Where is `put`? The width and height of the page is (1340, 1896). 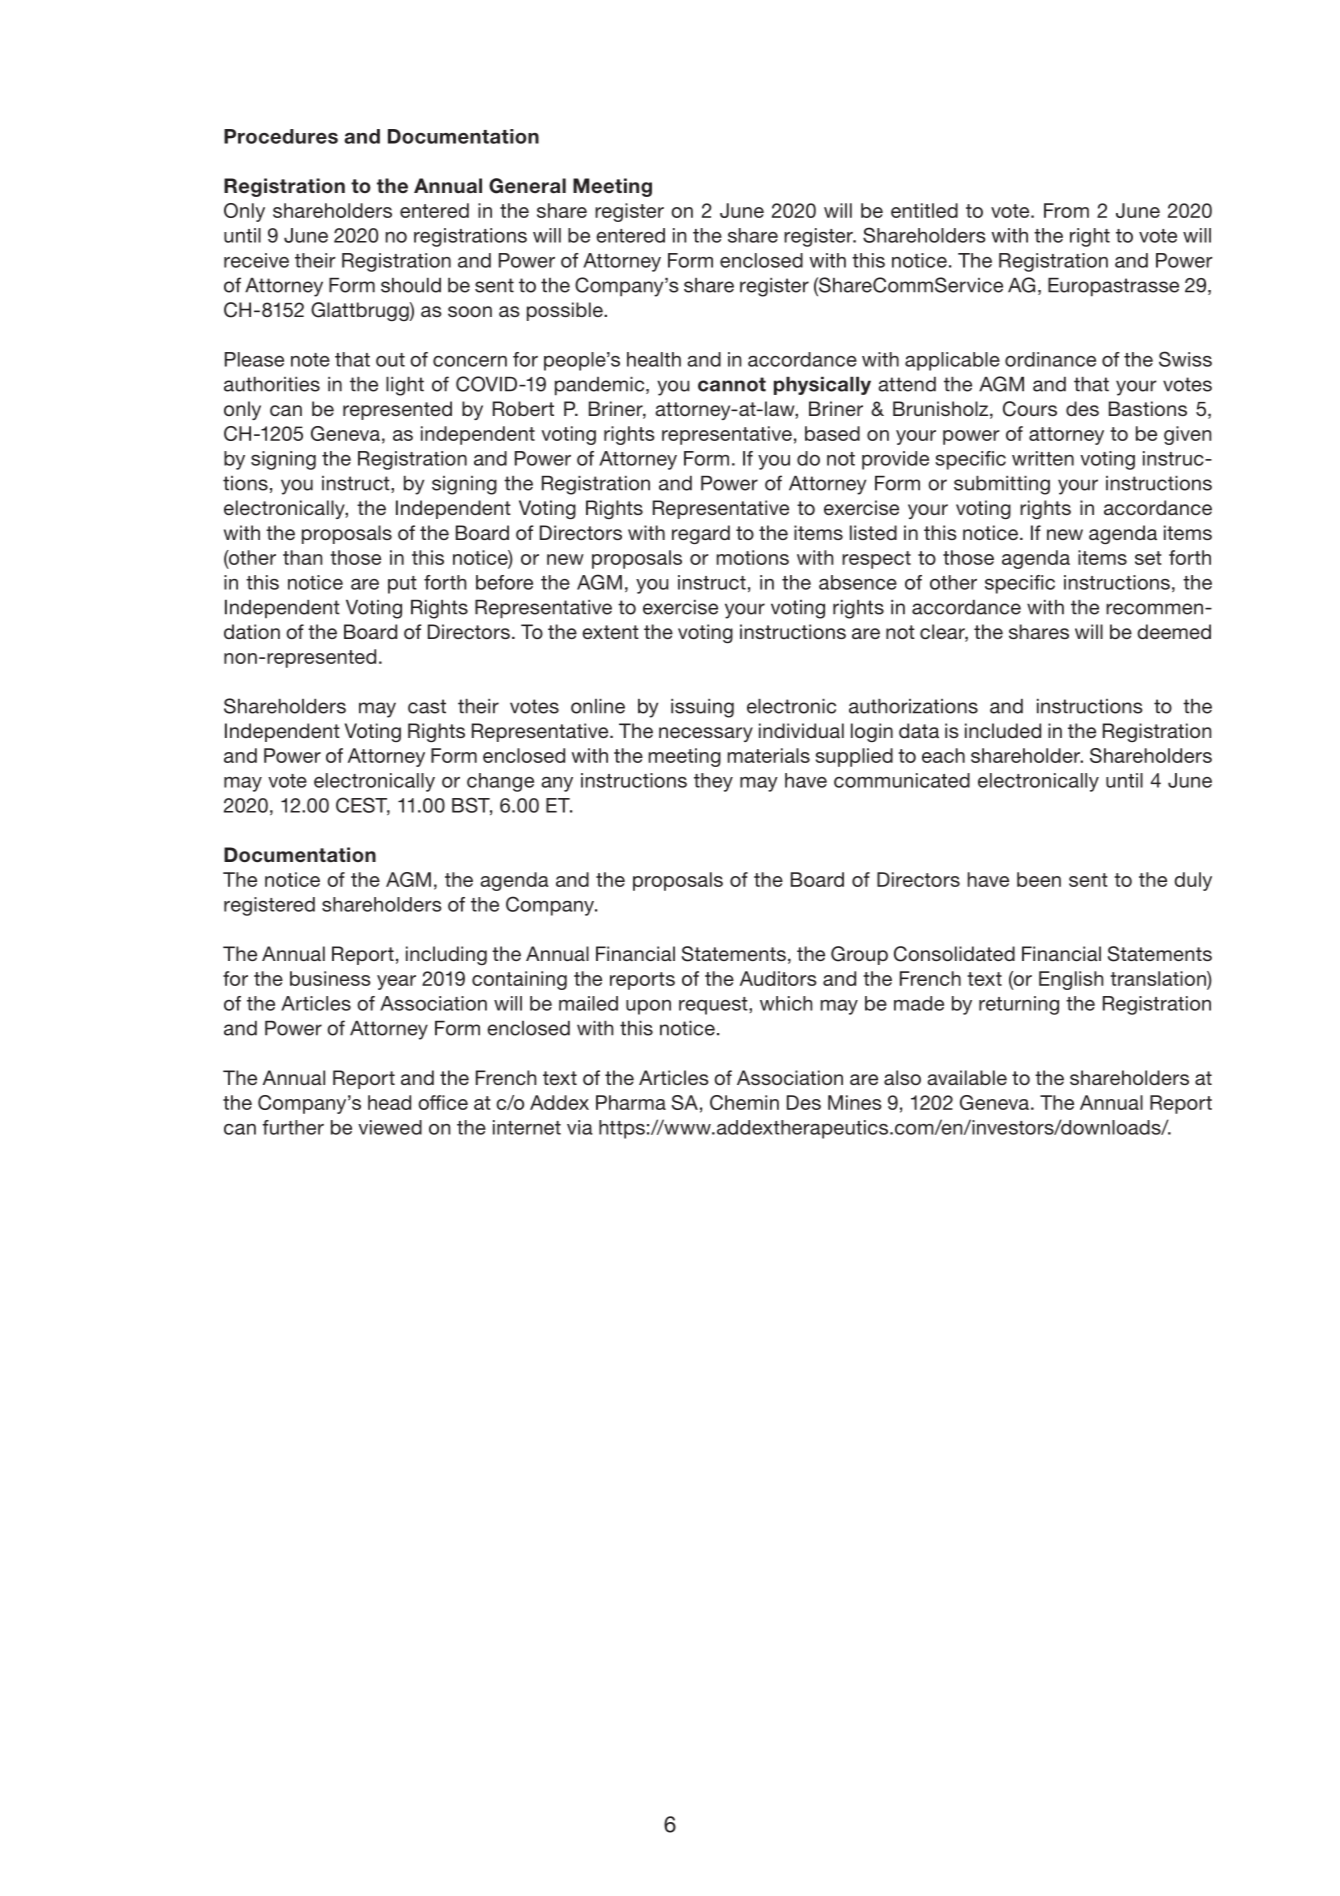 put is located at coordinates (402, 585).
